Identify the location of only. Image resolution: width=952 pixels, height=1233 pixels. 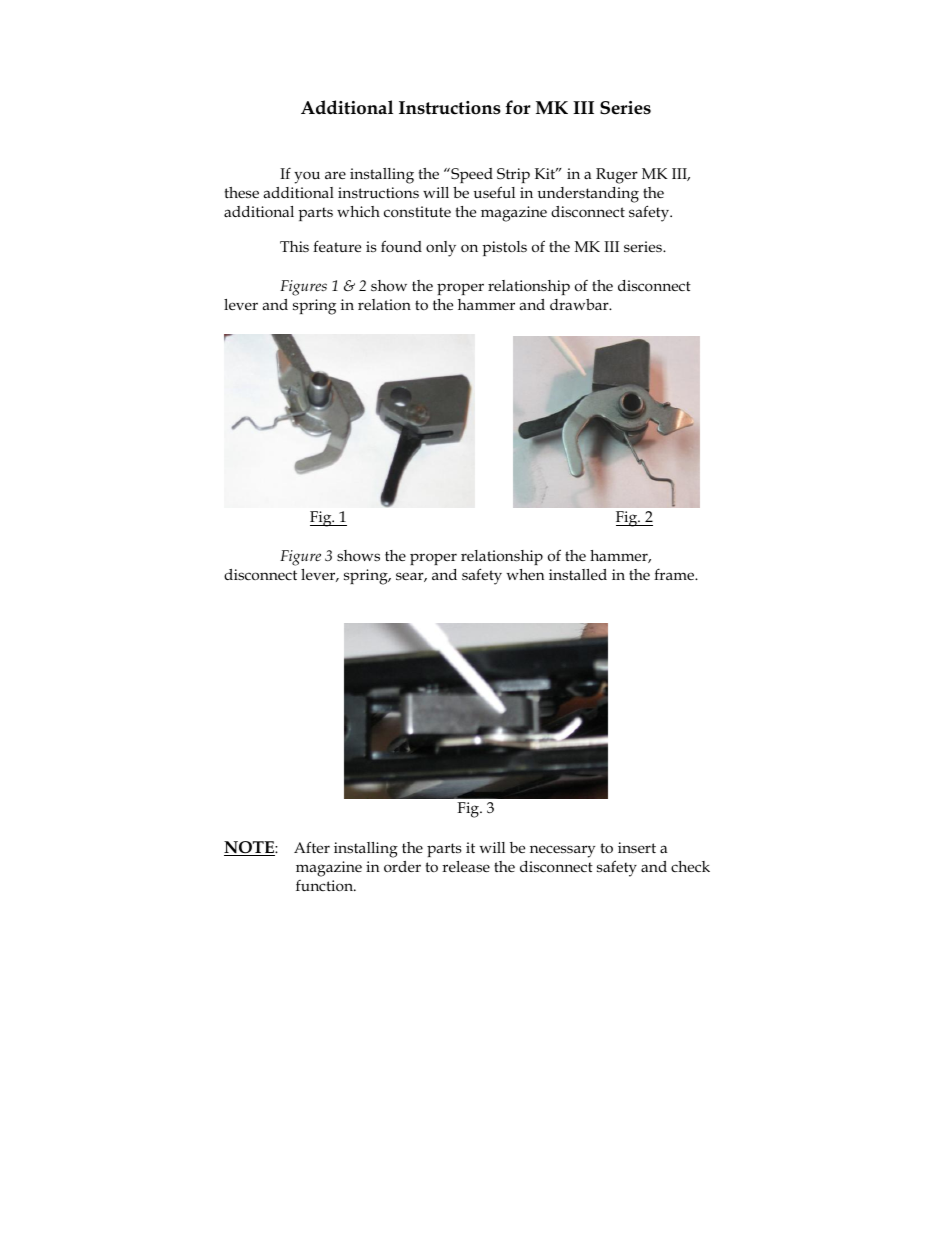
(441, 249).
